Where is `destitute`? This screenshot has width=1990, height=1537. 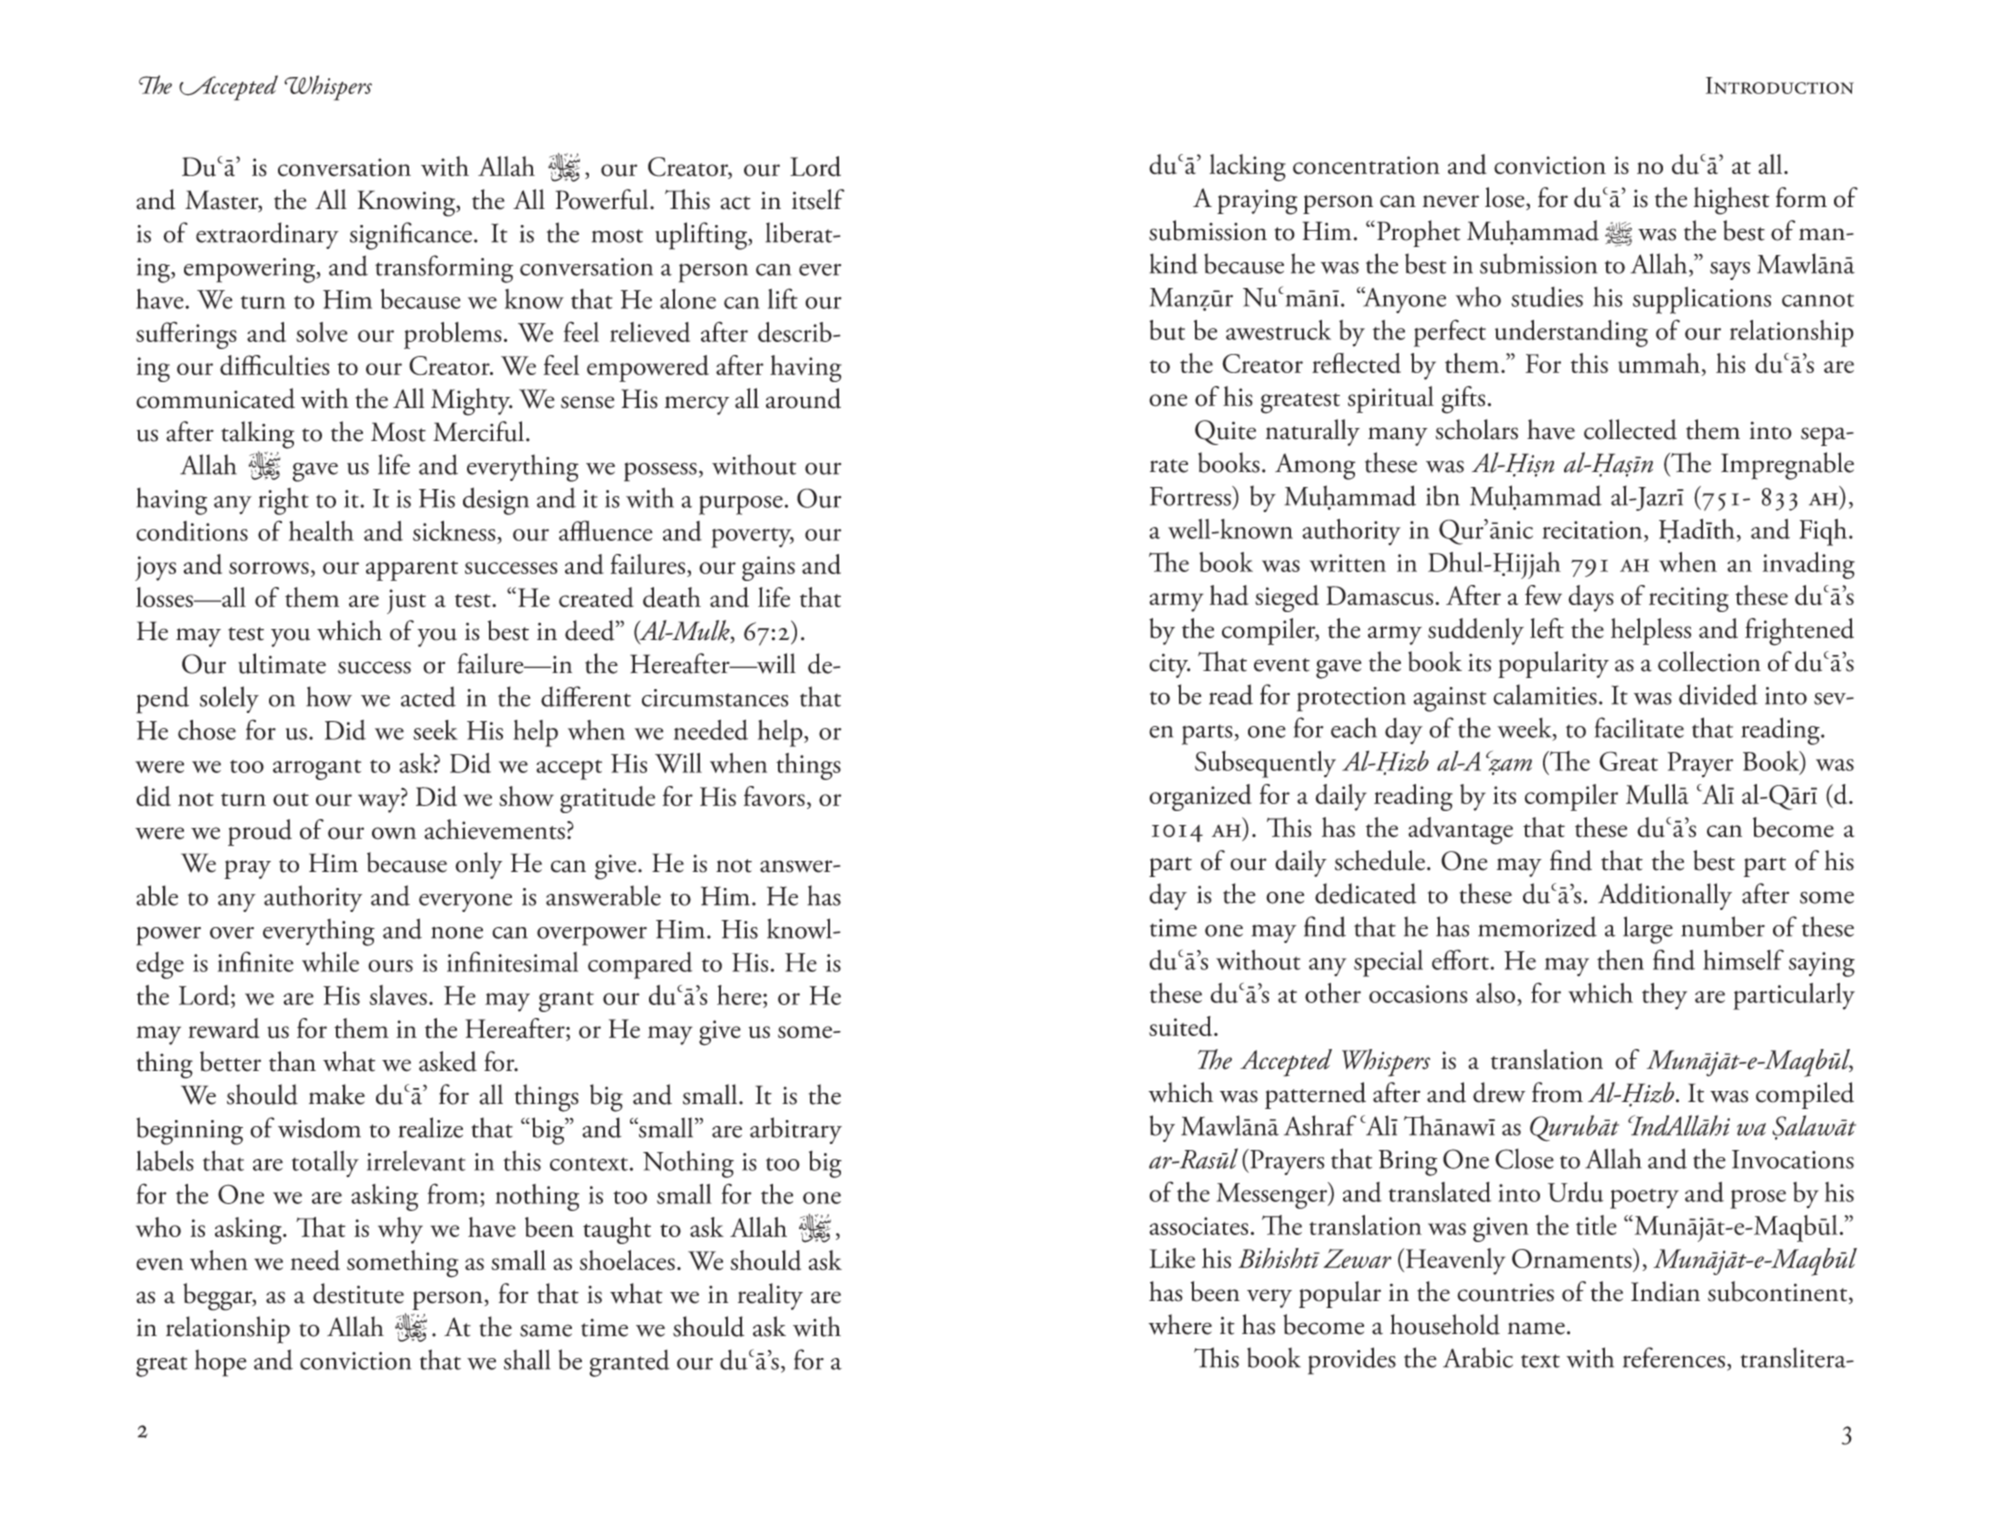
destitute is located at coordinates (358, 1293).
